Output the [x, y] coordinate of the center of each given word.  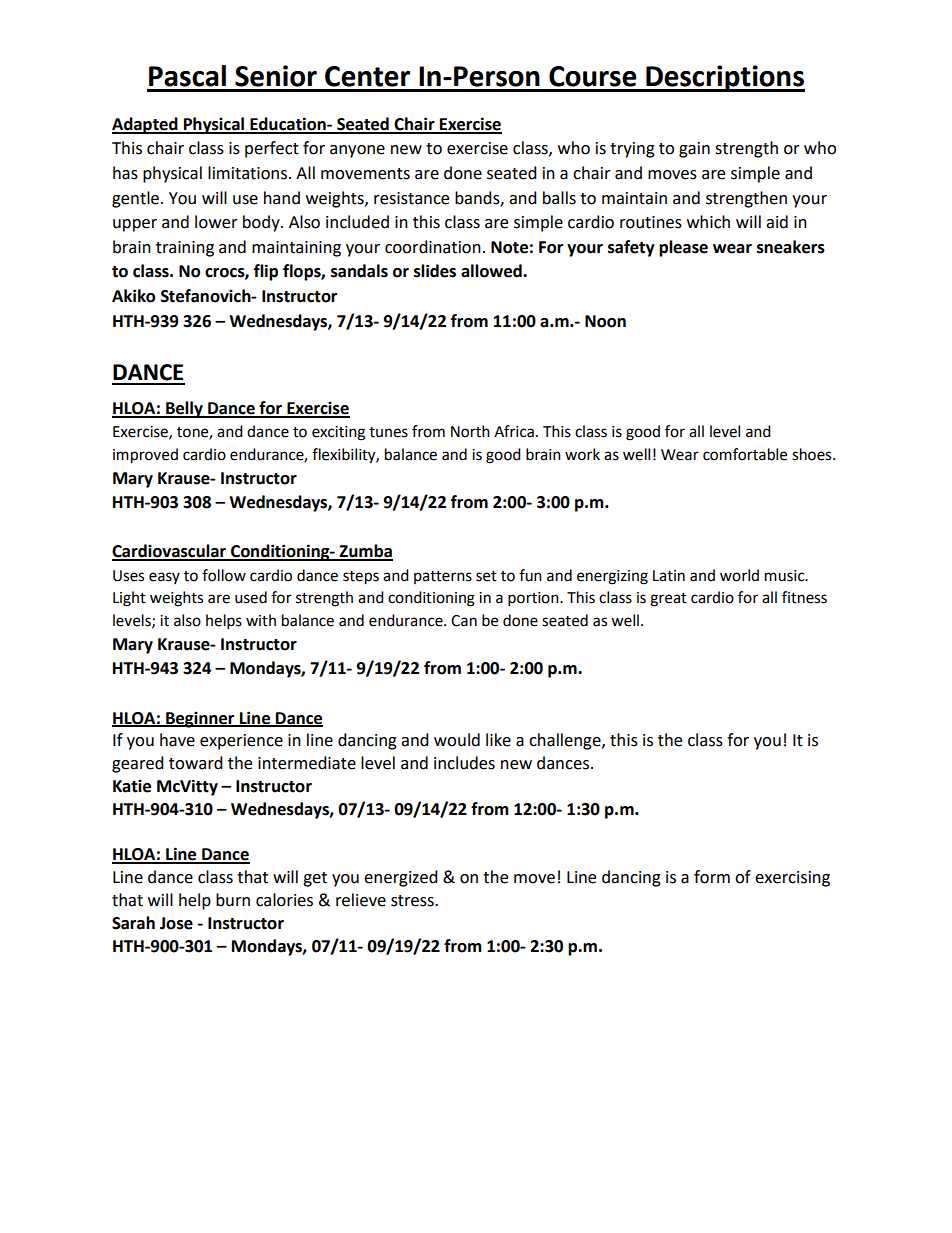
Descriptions [724, 78]
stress [413, 901]
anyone [357, 151]
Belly [184, 409]
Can [464, 621]
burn [233, 900]
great [668, 600]
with [261, 620]
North [470, 431]
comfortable [745, 454]
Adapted [146, 125]
